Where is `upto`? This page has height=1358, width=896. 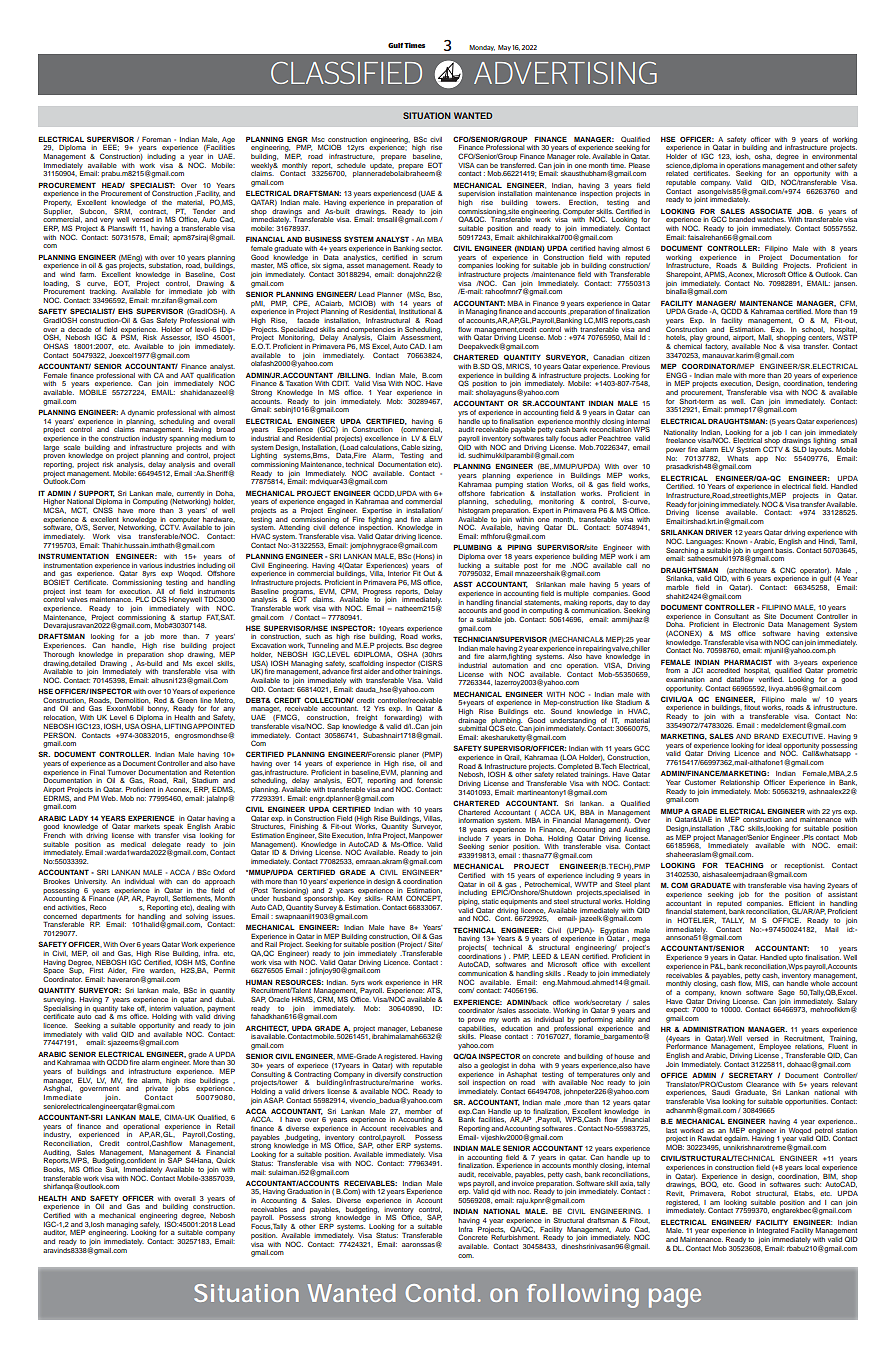 upto is located at coordinates (796, 958).
